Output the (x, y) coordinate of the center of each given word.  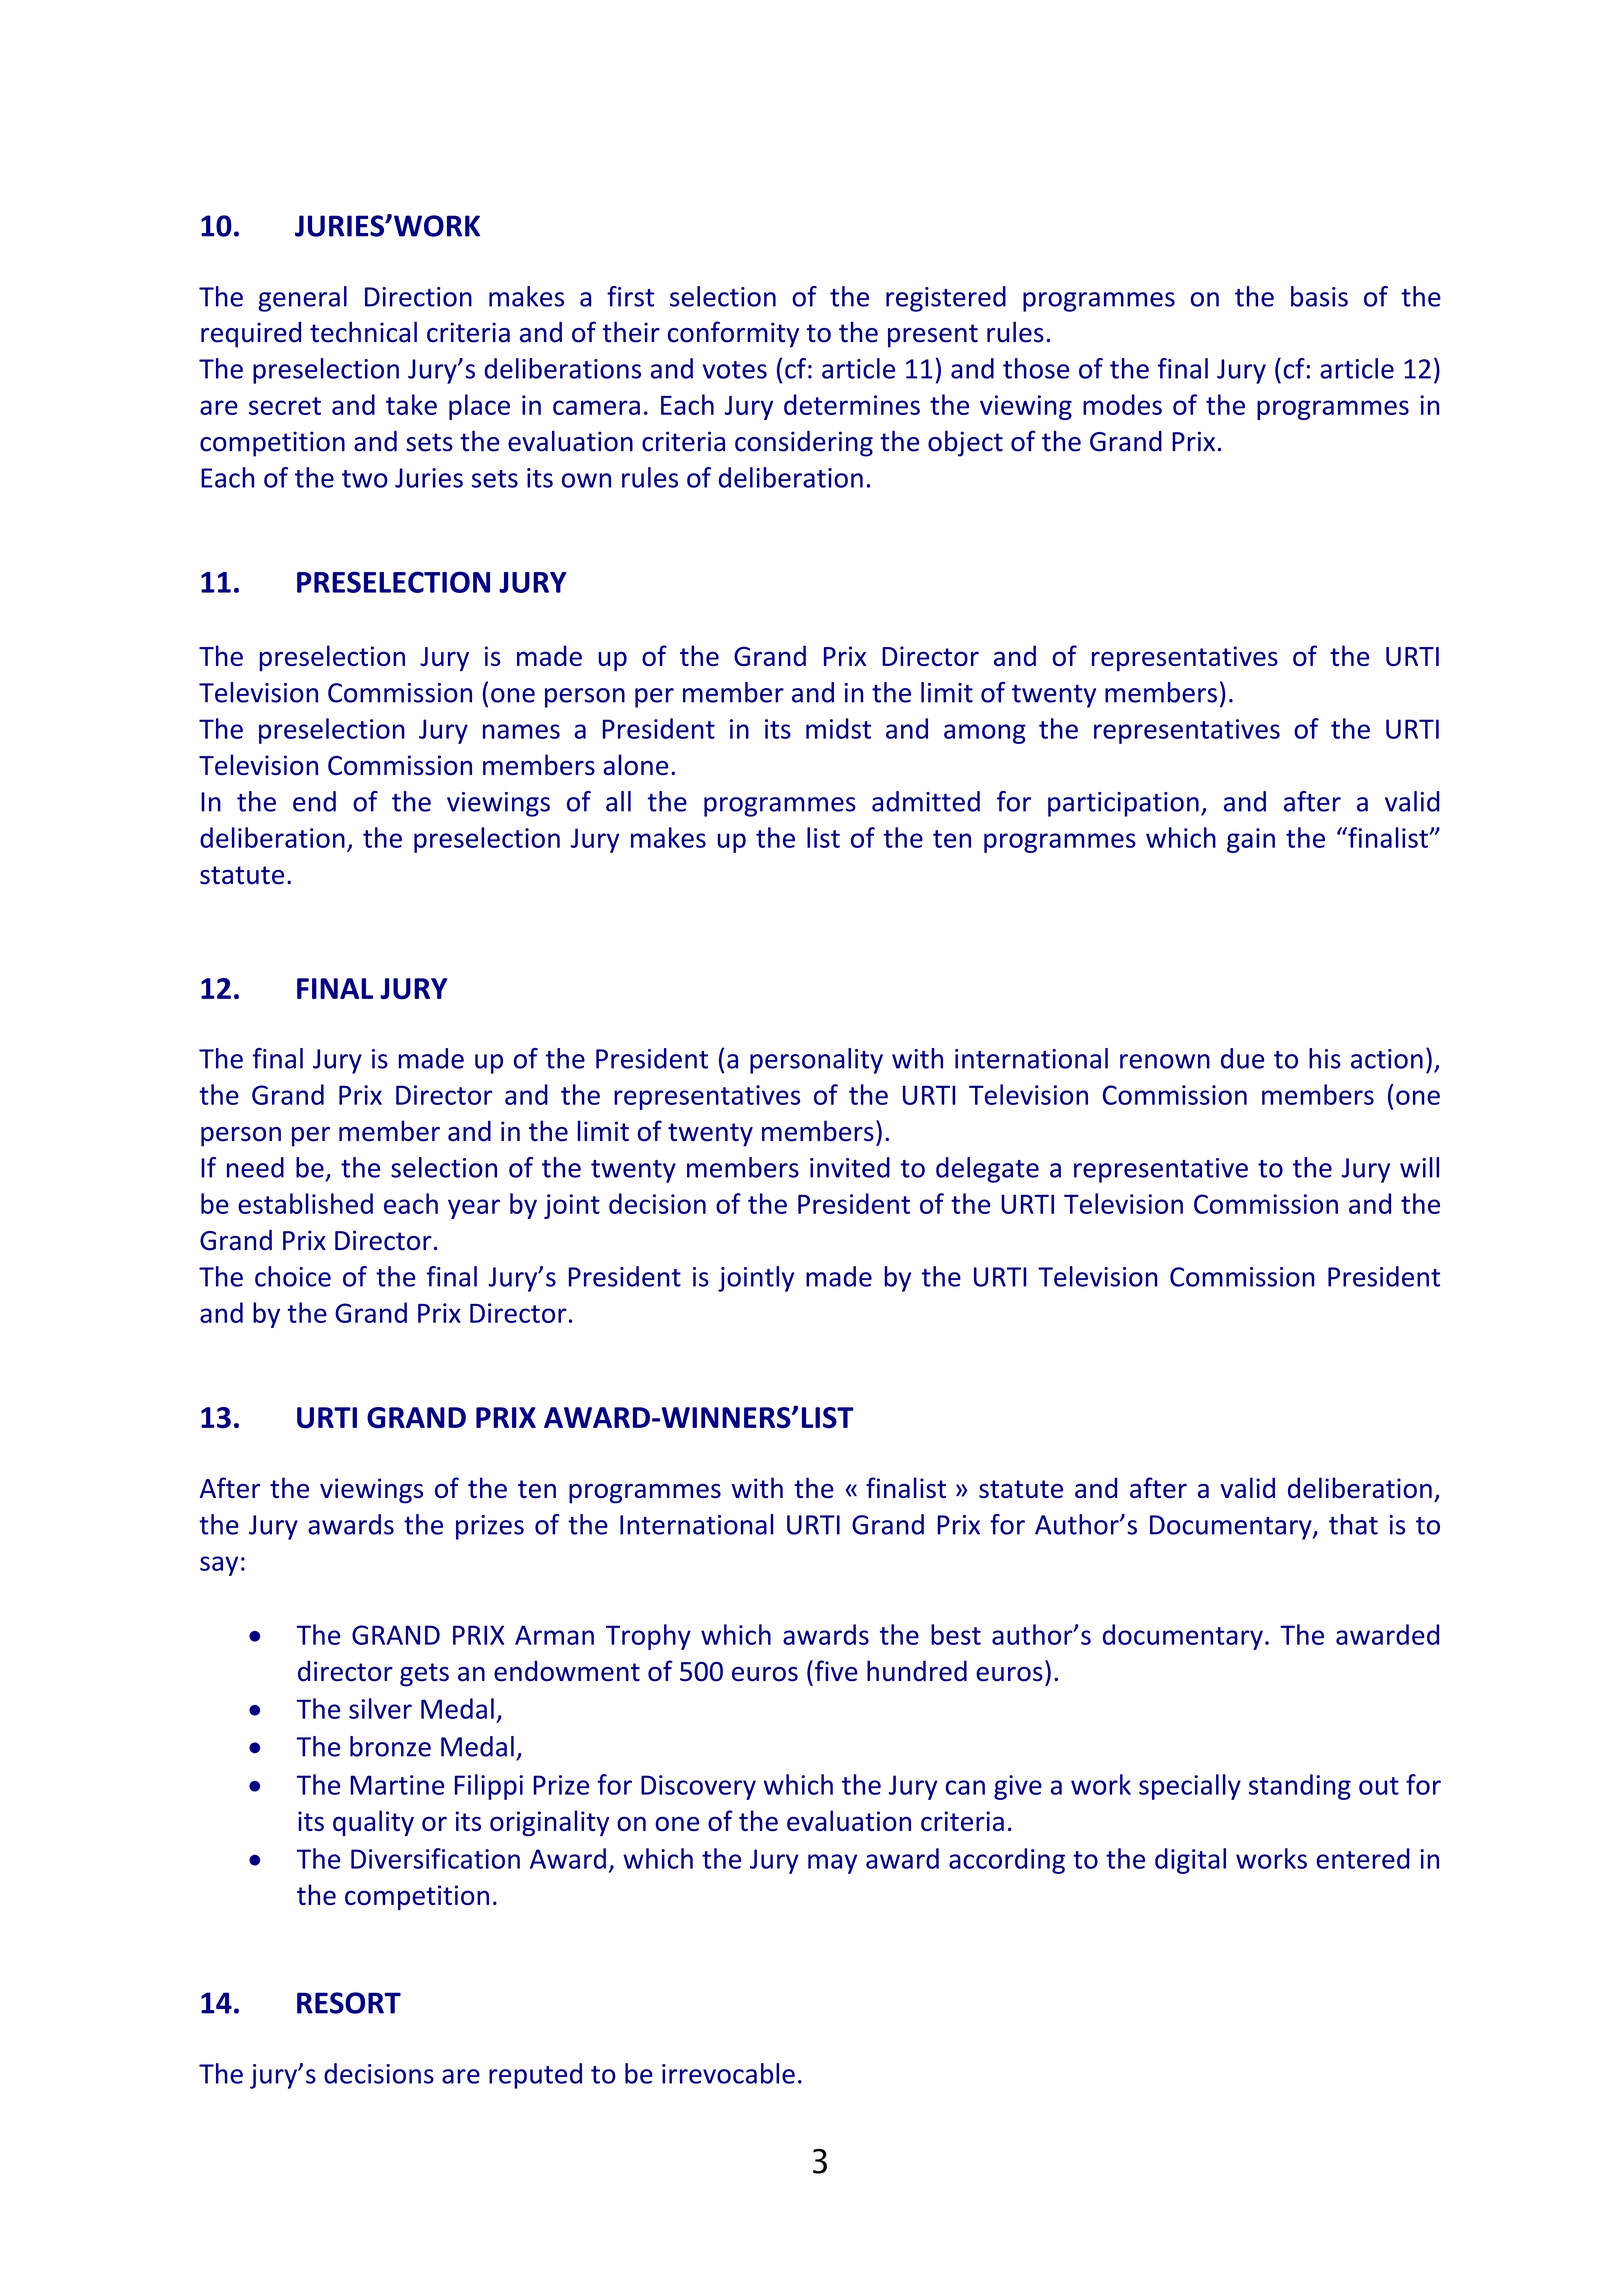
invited (850, 1167)
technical (363, 332)
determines (852, 404)
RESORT (349, 2003)
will (1419, 1167)
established (305, 1203)
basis (1319, 296)
